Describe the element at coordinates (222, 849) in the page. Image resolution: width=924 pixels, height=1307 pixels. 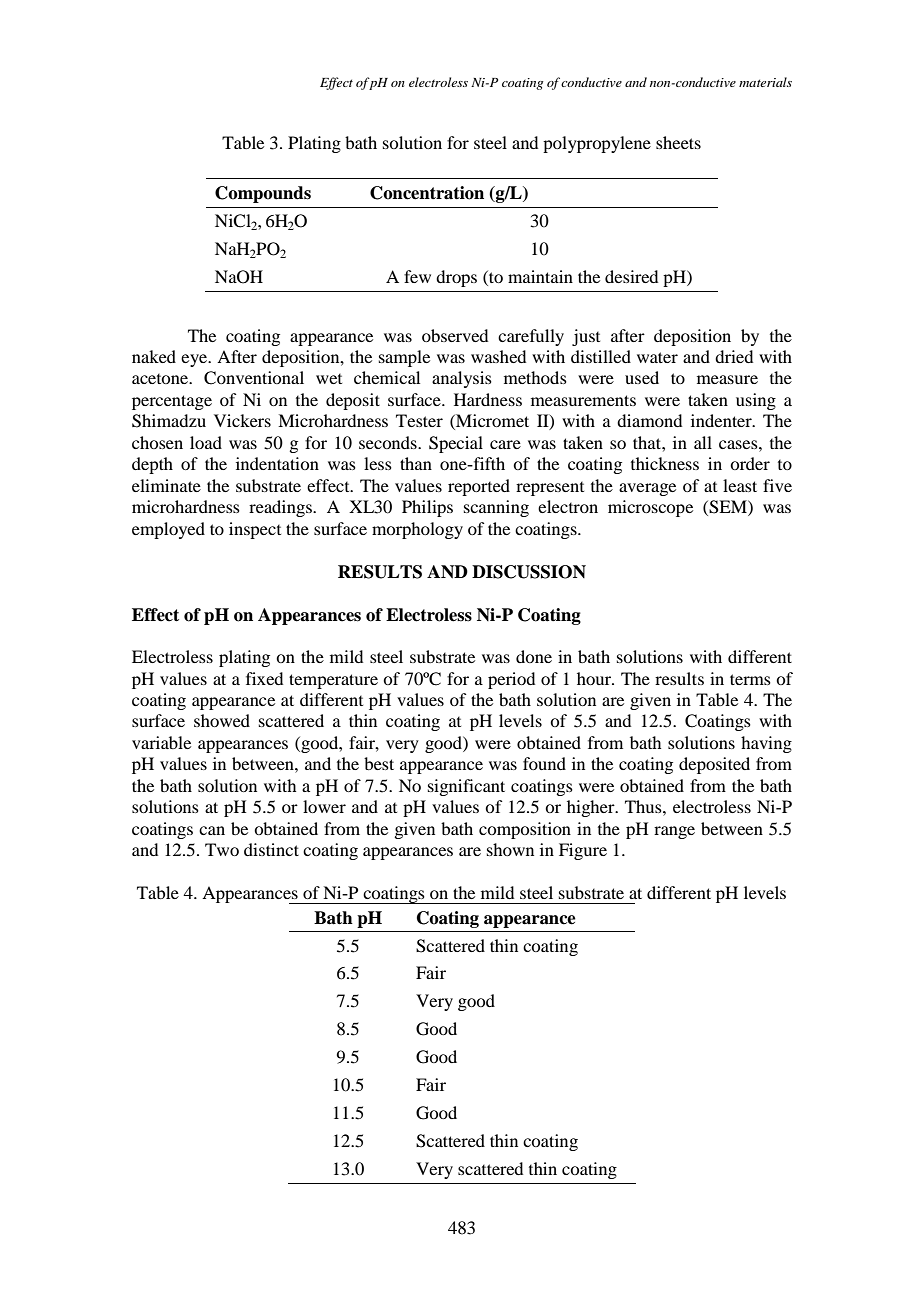
I see `Two` at that location.
